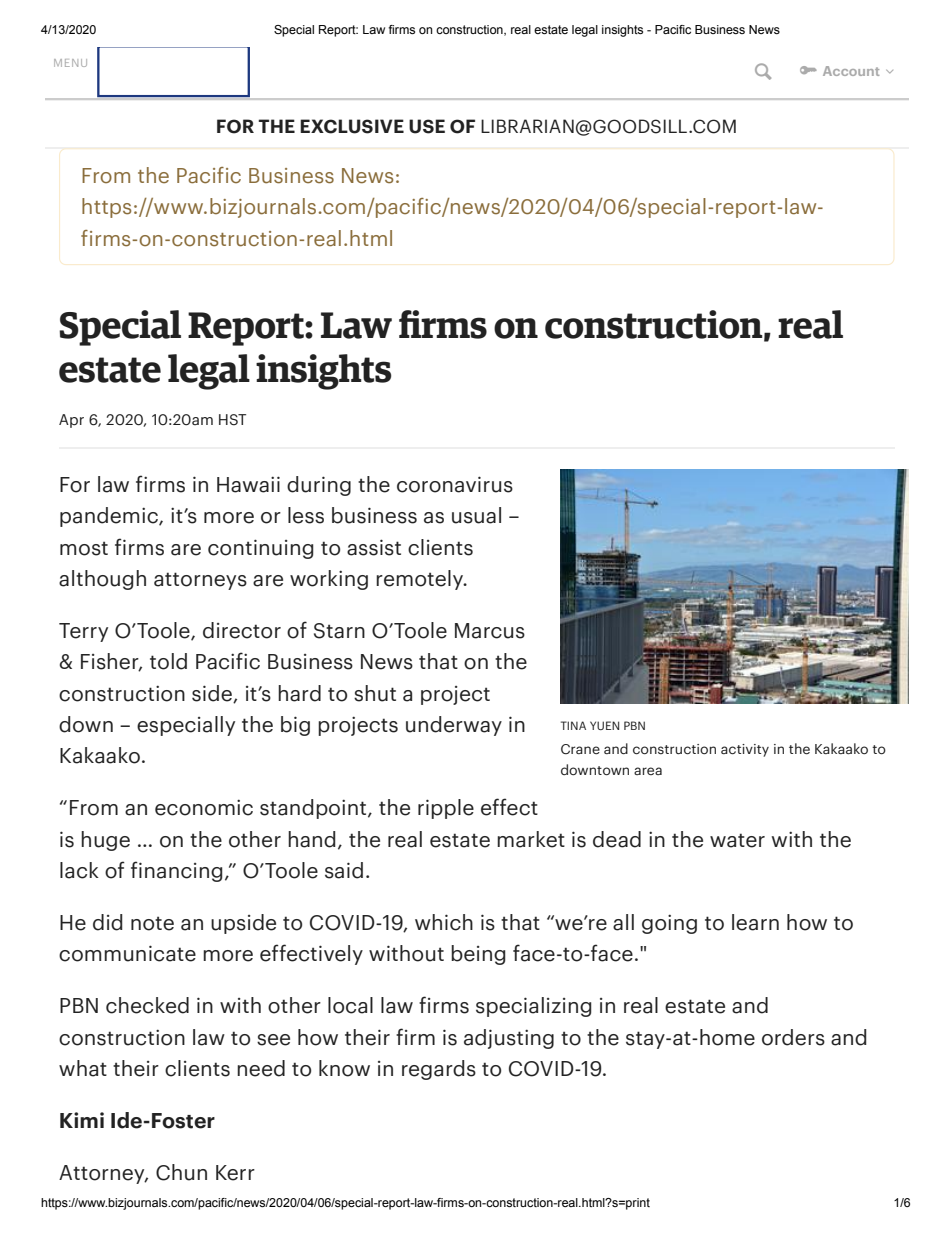  What do you see at coordinates (851, 71) in the screenshot?
I see `Account` at bounding box center [851, 71].
